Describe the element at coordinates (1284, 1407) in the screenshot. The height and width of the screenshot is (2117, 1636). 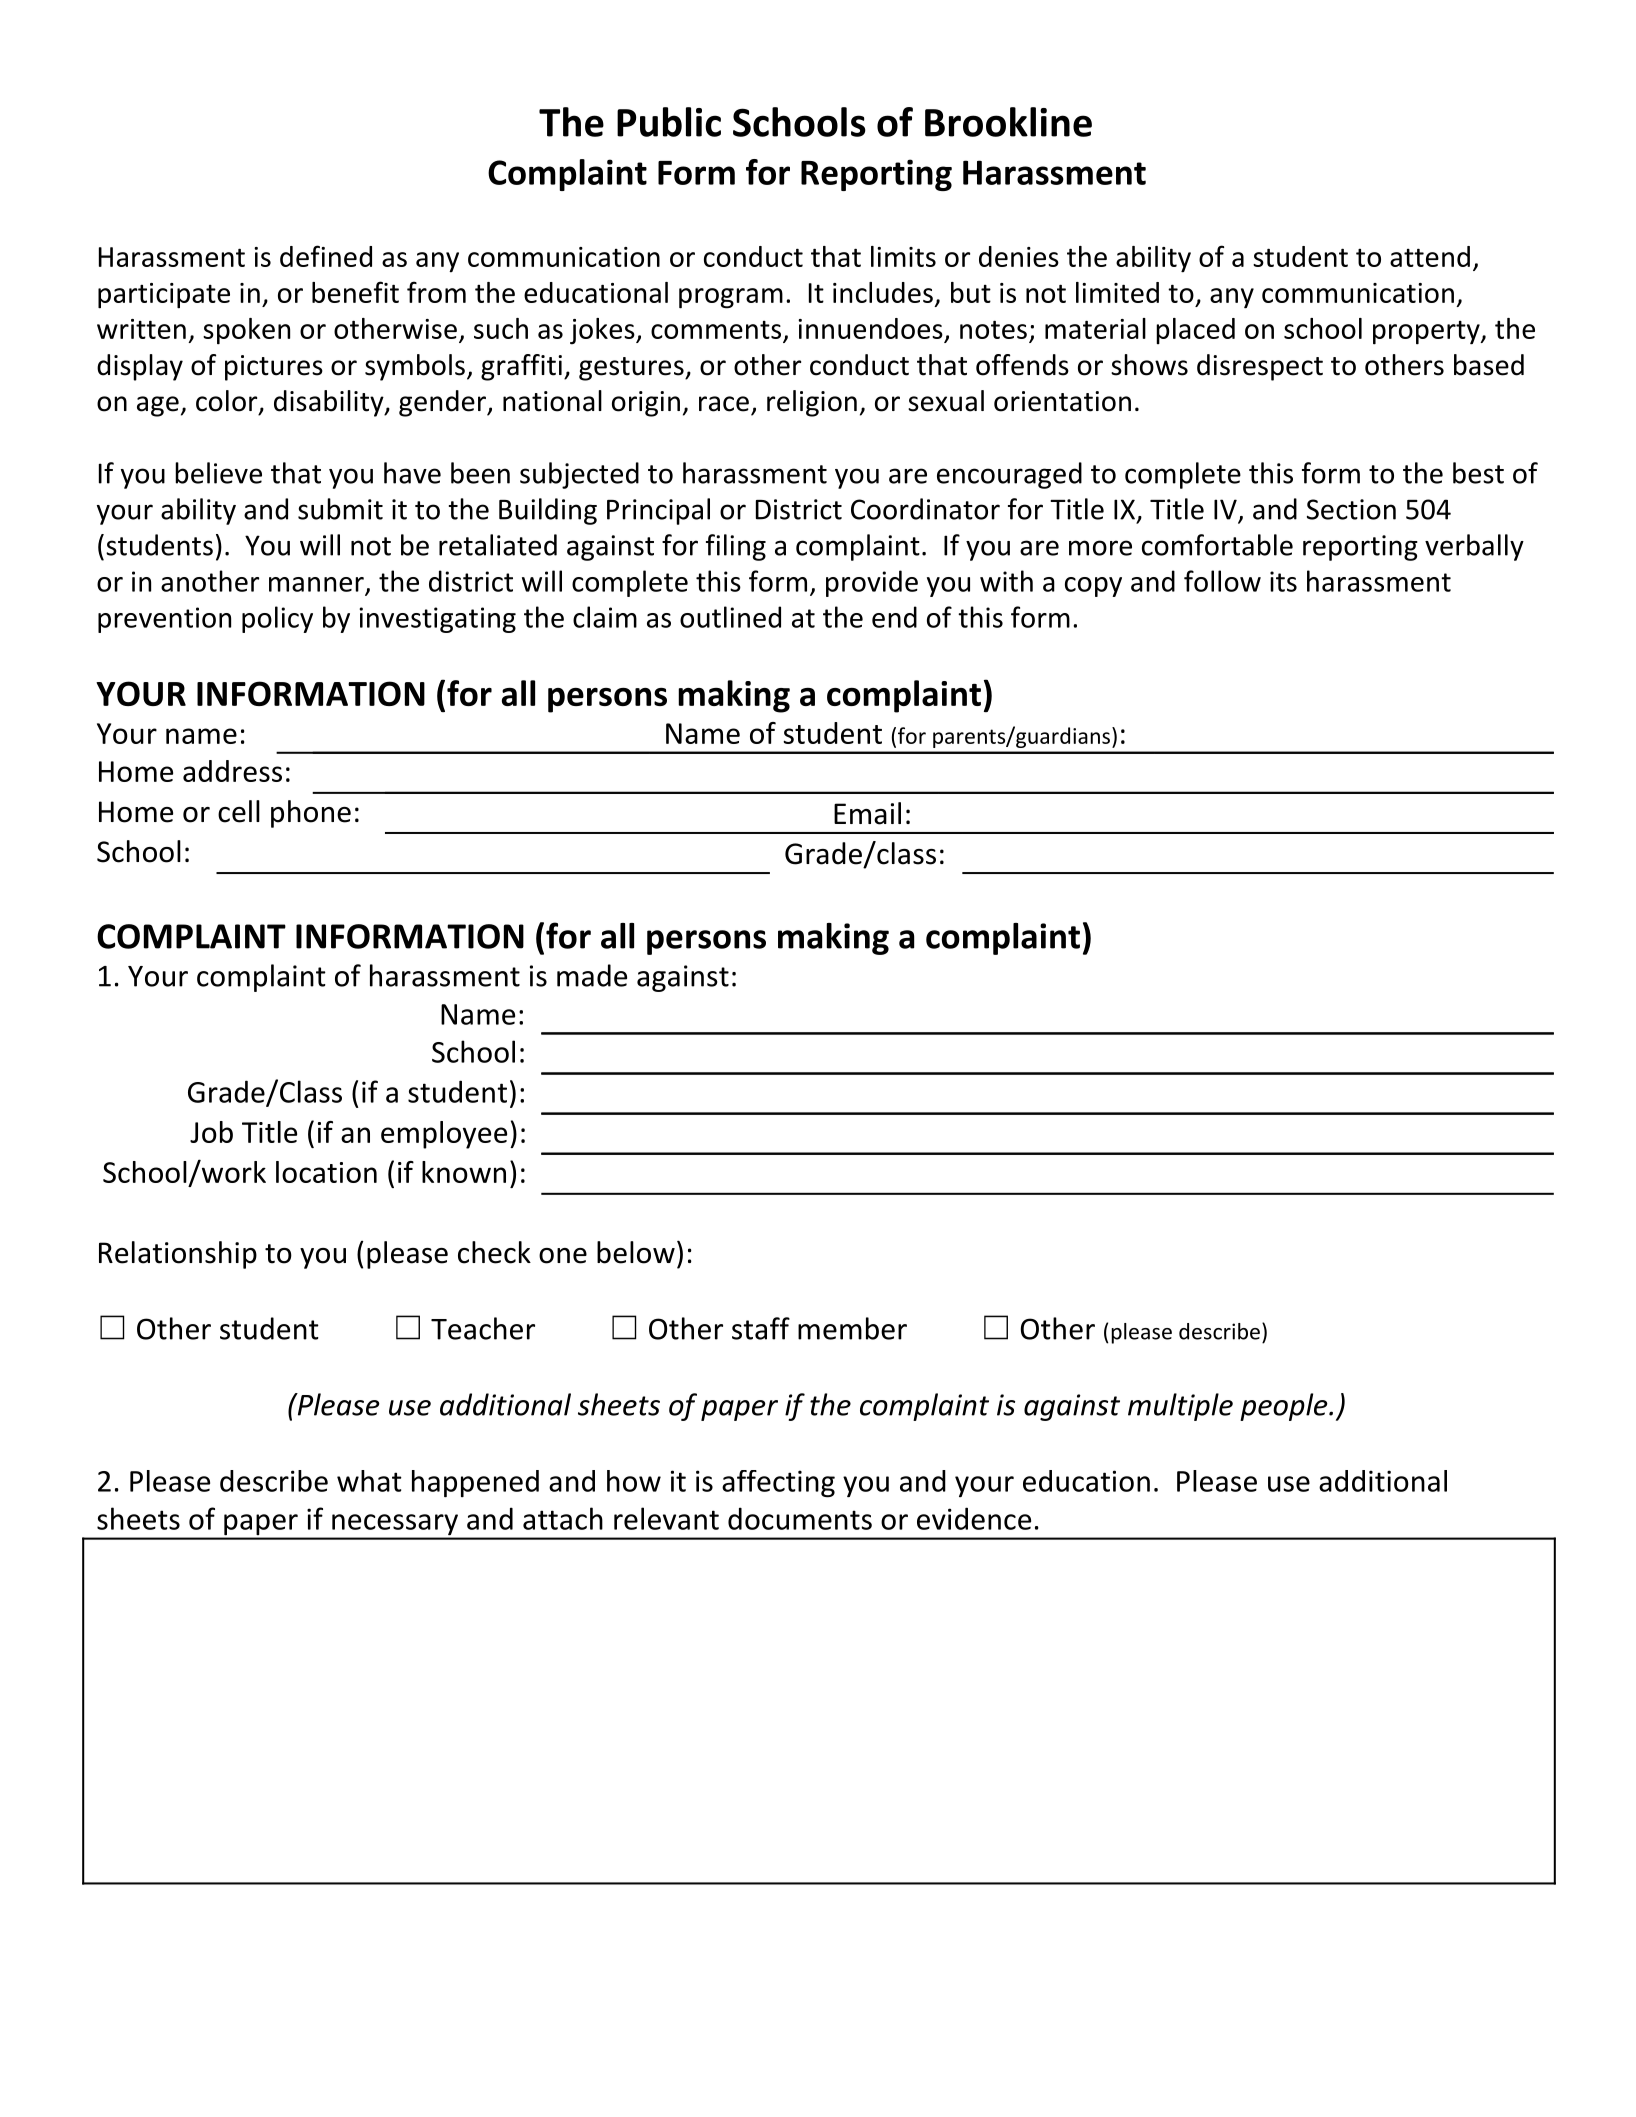
I see `people` at that location.
